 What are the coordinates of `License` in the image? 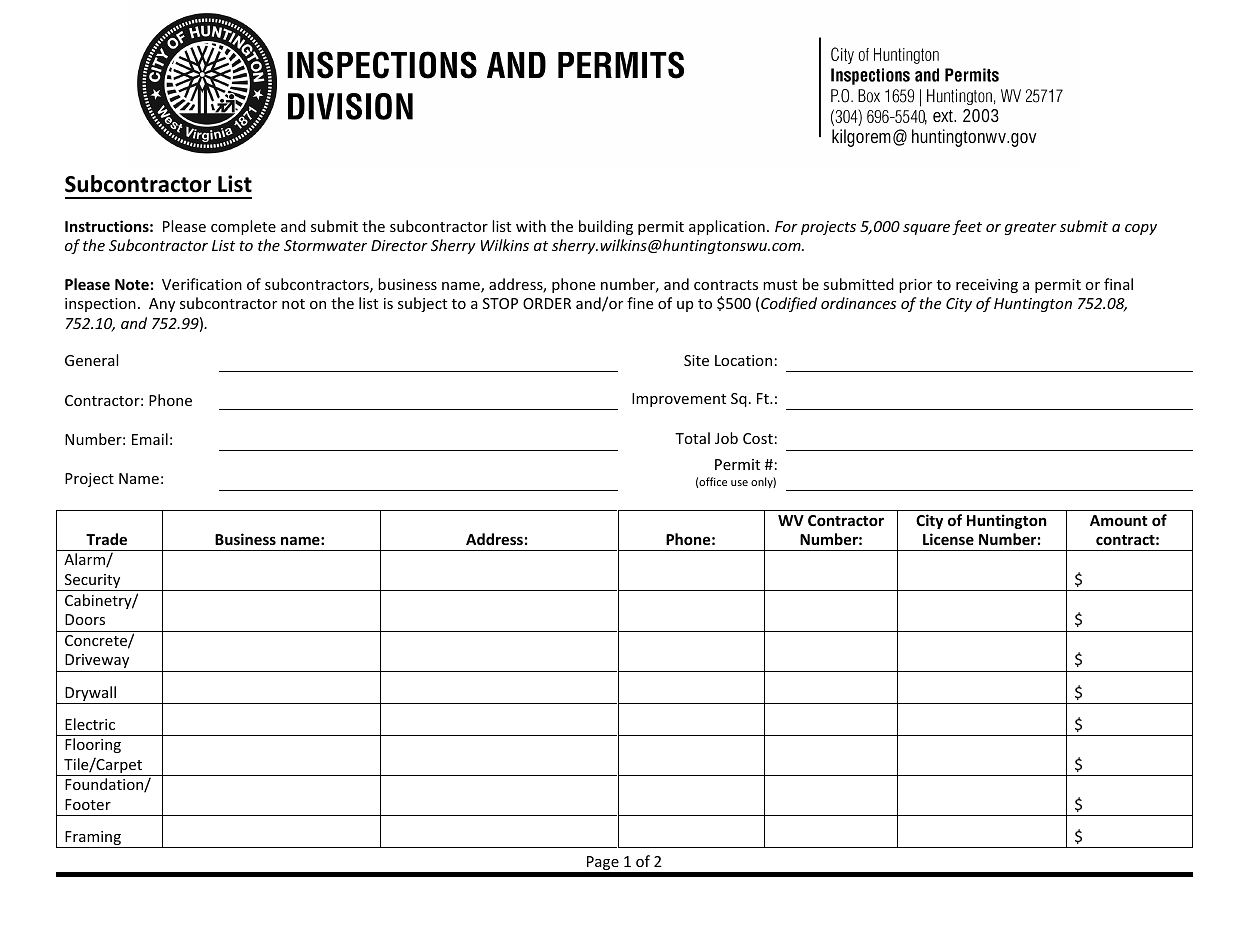 It's located at (948, 539).
